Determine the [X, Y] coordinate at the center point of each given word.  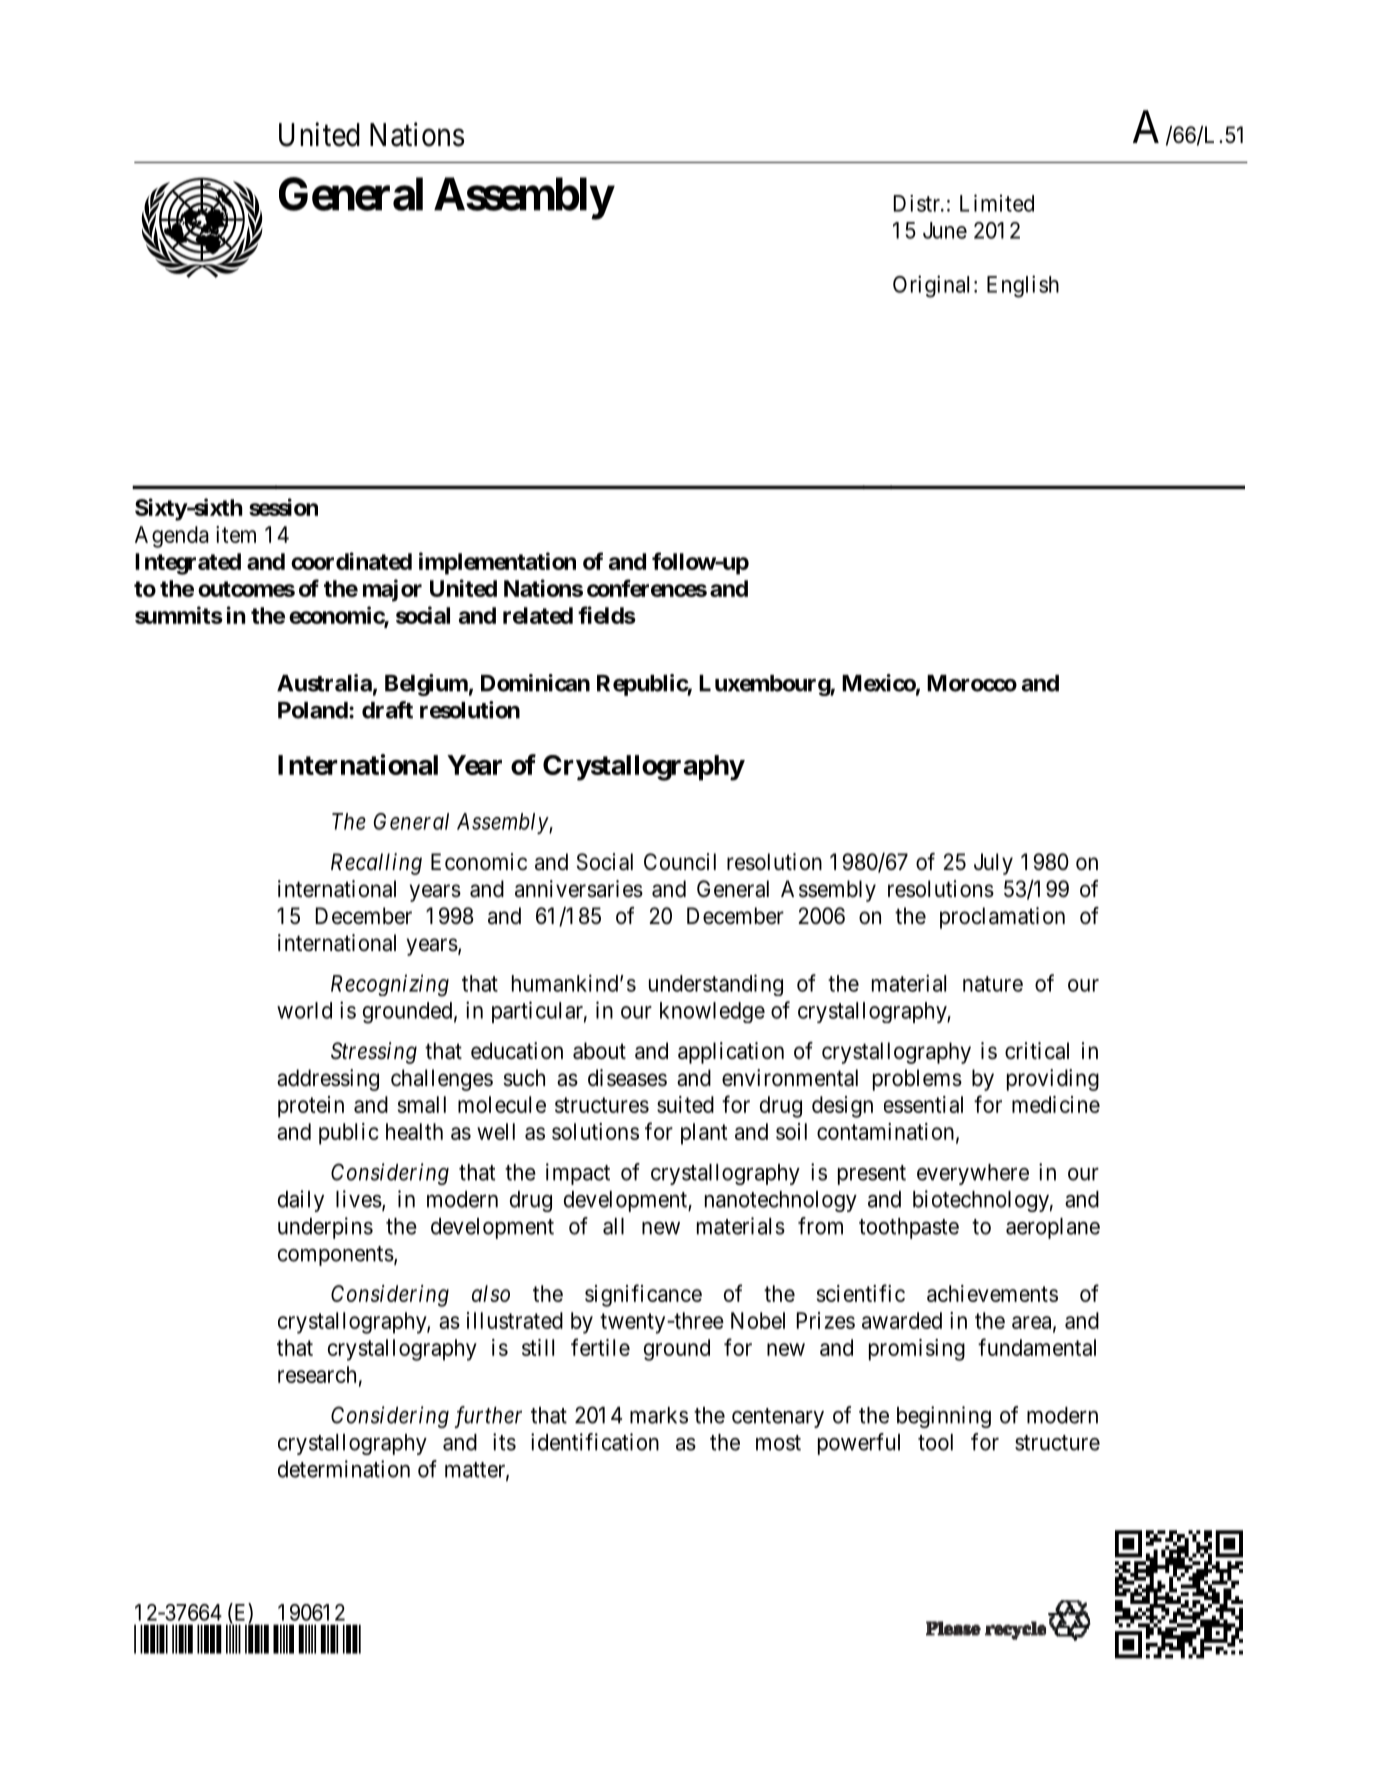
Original [931, 286]
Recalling [376, 864]
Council [680, 861]
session [283, 507]
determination [344, 1469]
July [993, 864]
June [945, 230]
